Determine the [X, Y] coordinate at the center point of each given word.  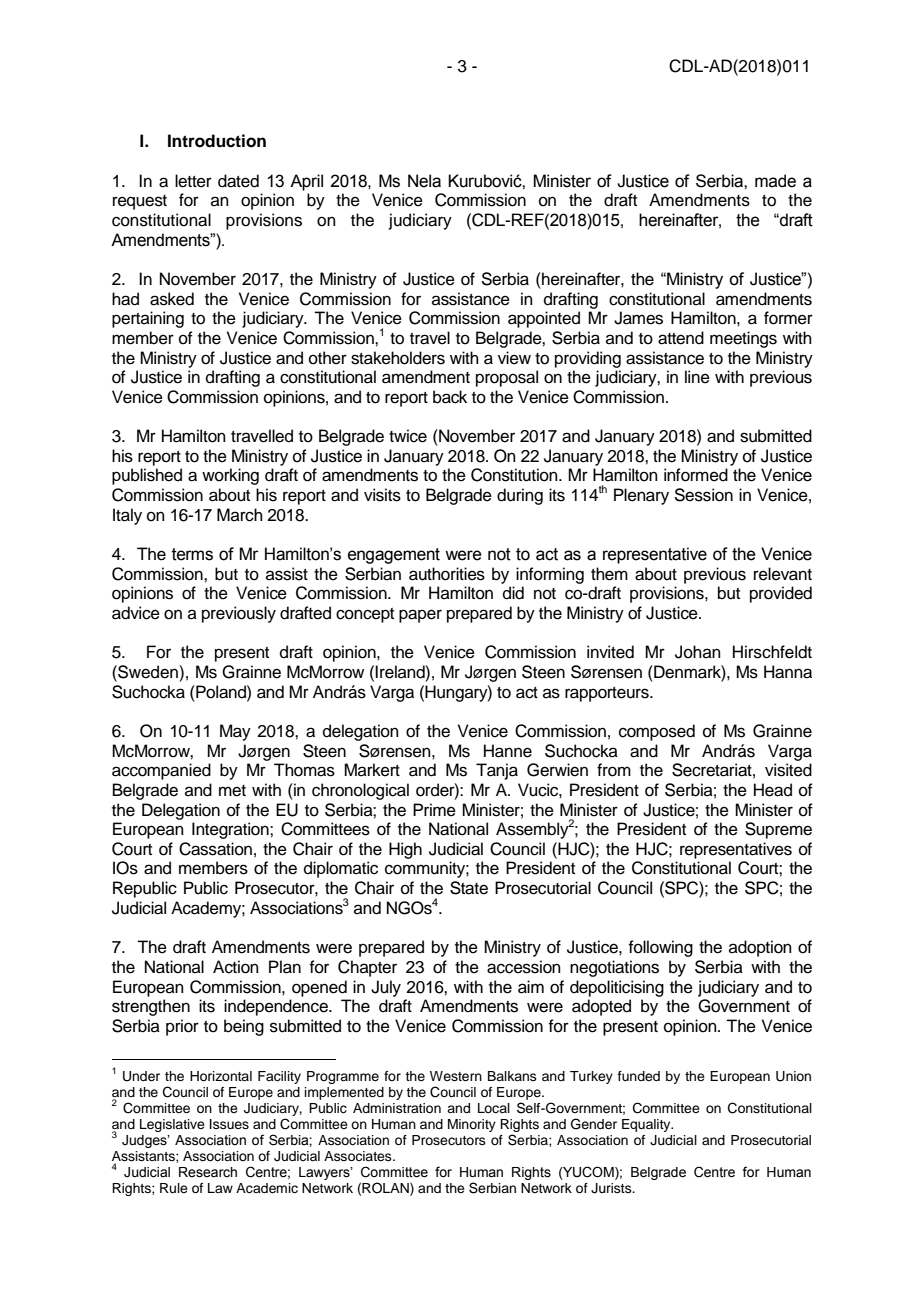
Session [703, 495]
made [775, 181]
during [520, 496]
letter [193, 181]
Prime [434, 810]
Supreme [778, 830]
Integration [231, 830]
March [240, 515]
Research [208, 1172]
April [306, 182]
